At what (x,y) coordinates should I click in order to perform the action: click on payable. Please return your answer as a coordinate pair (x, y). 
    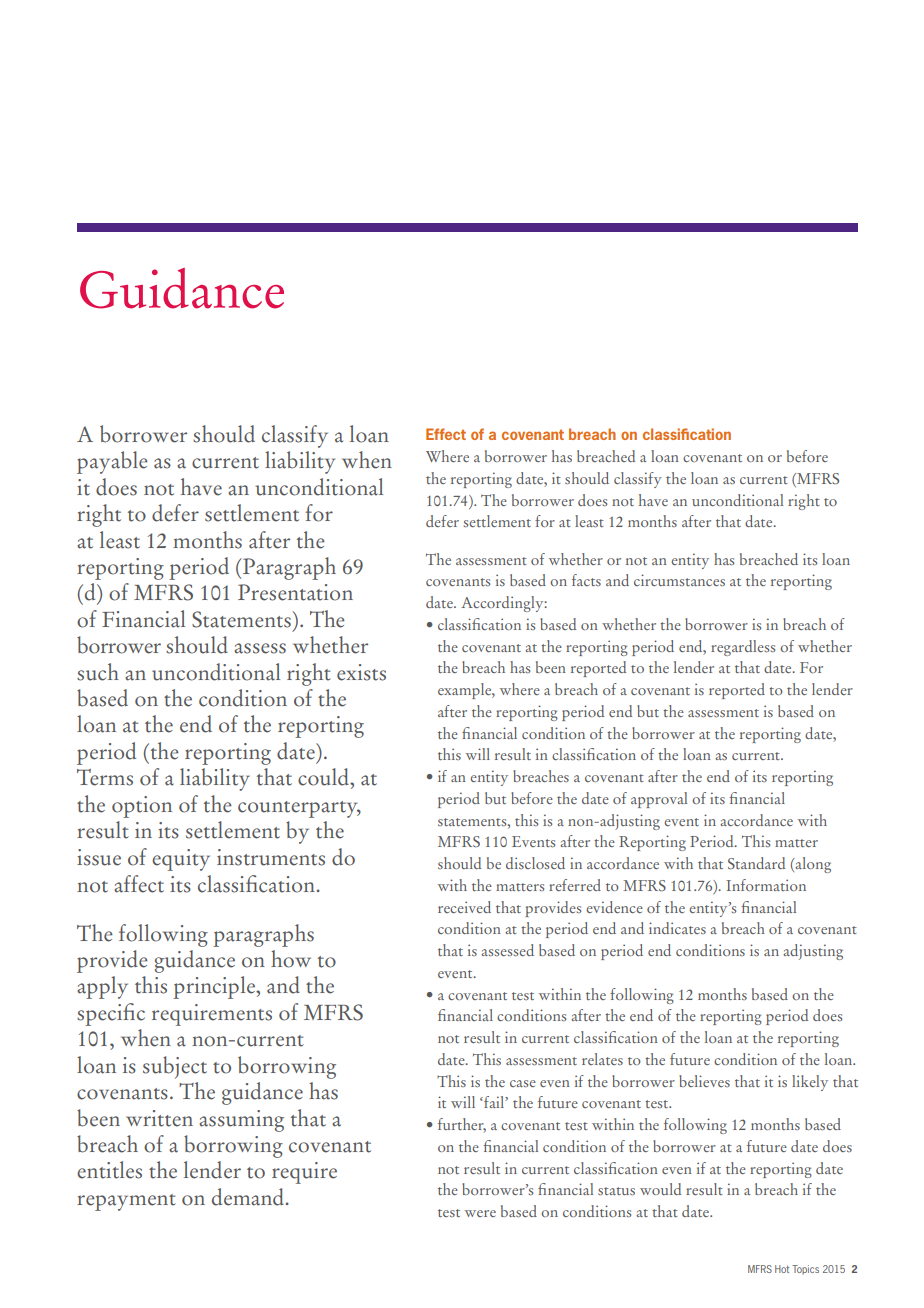
    Looking at the image, I should click on (112, 462).
